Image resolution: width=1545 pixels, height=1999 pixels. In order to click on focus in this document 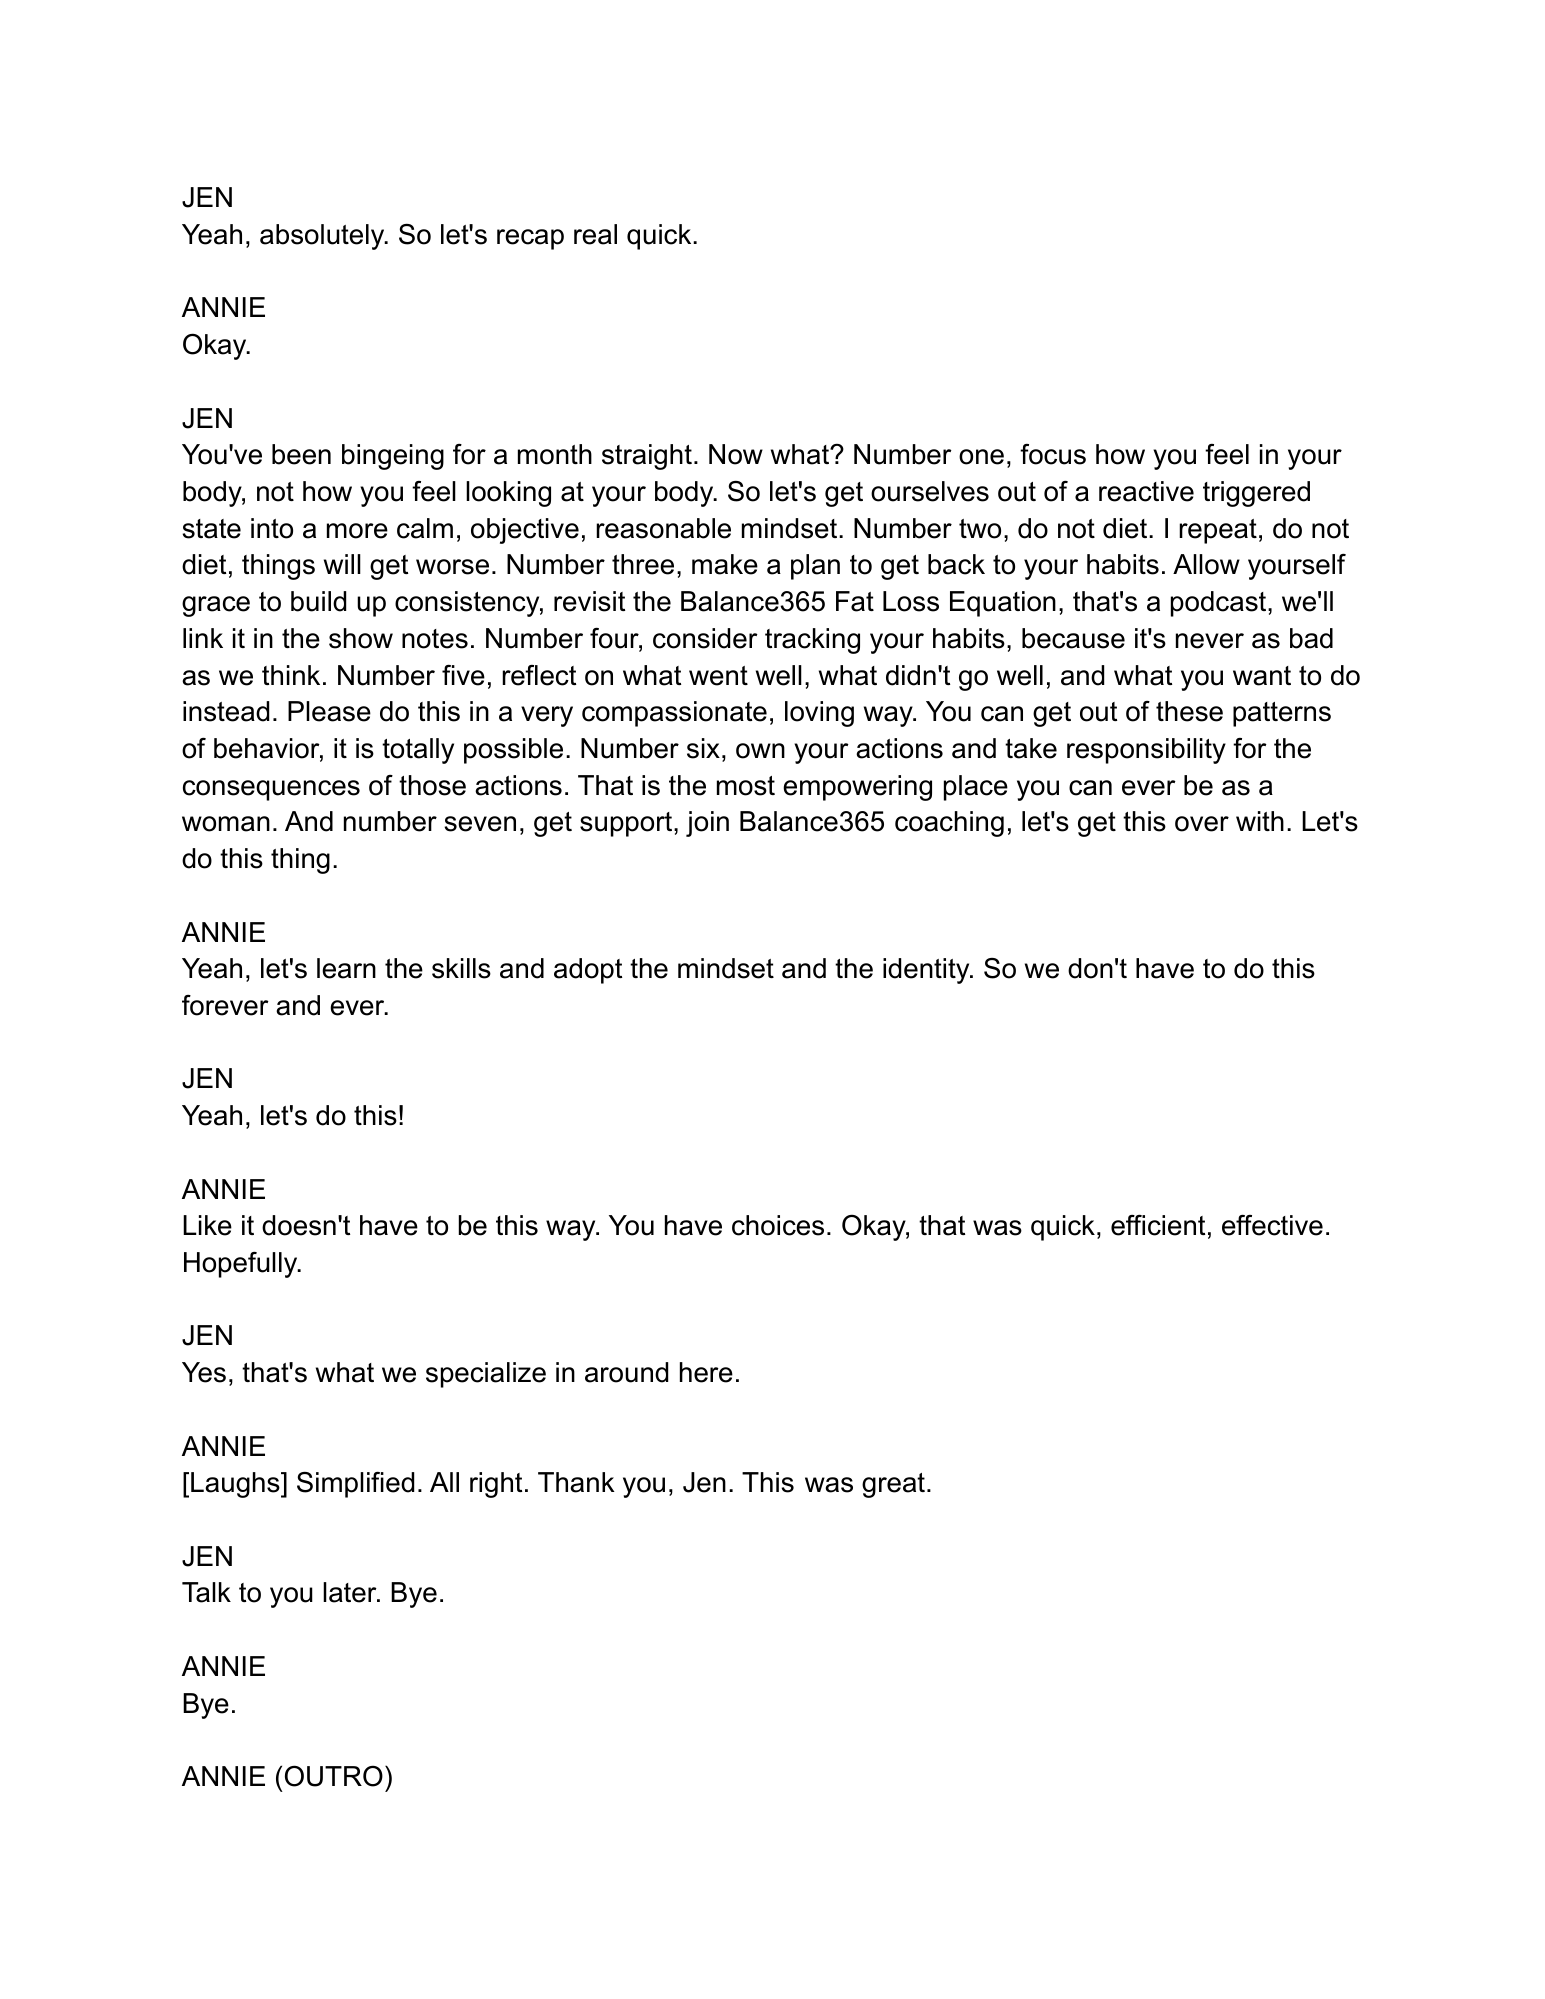, I will do `click(1053, 454)`.
